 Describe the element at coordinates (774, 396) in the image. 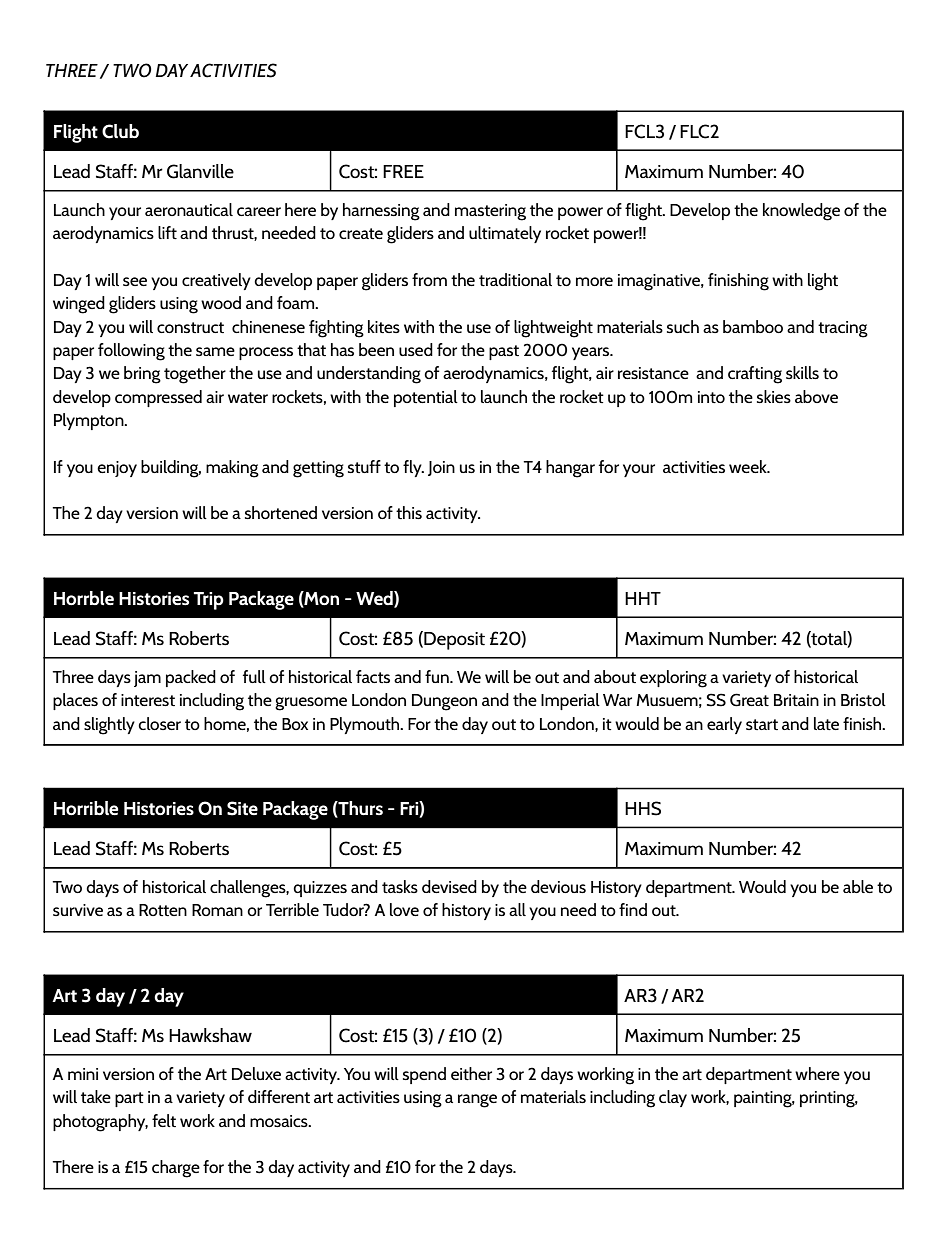

I see `skies` at that location.
